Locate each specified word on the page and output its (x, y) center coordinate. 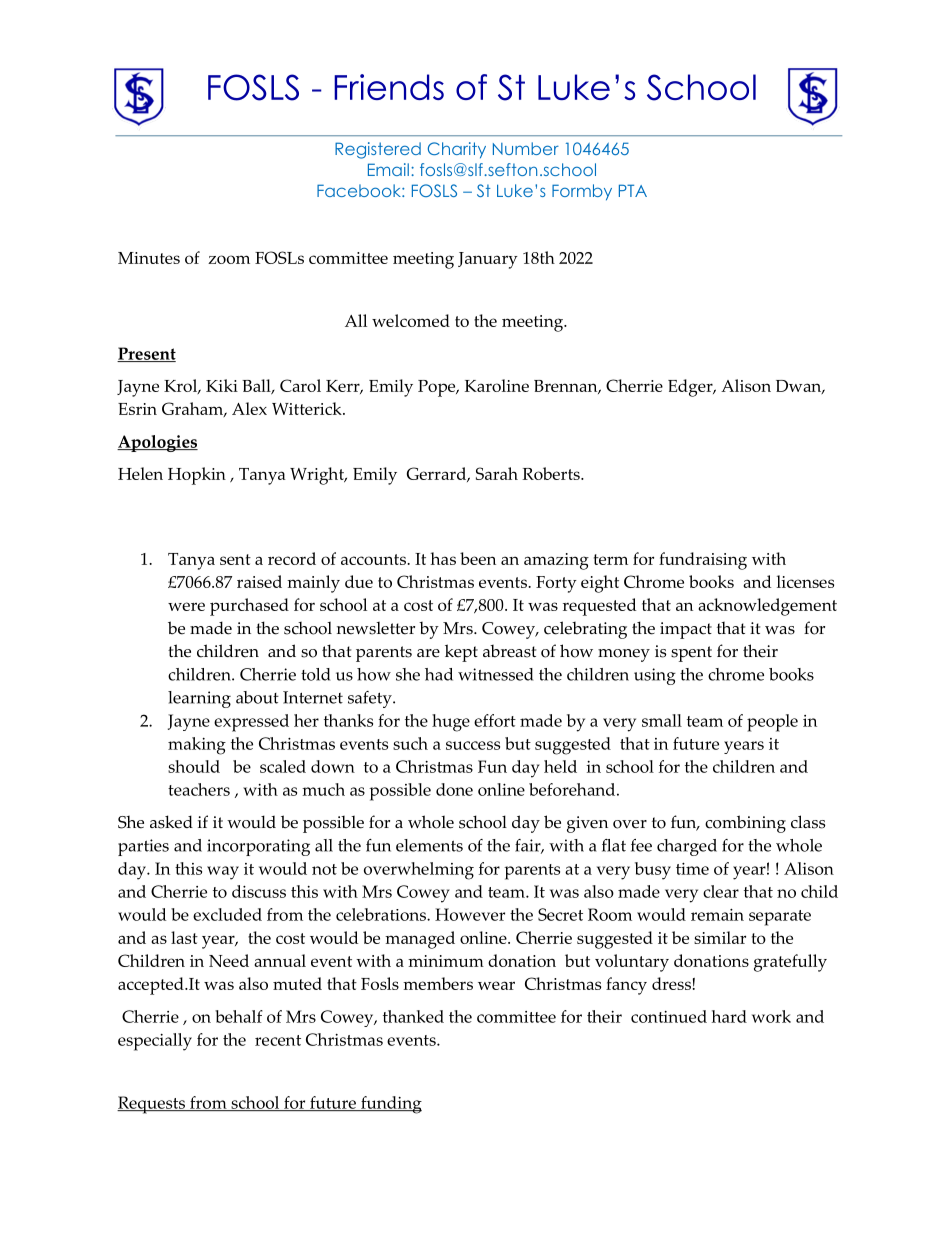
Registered (378, 150)
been (478, 558)
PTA (633, 190)
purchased (249, 607)
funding (390, 1105)
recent (278, 1040)
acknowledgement (767, 607)
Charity (457, 150)
